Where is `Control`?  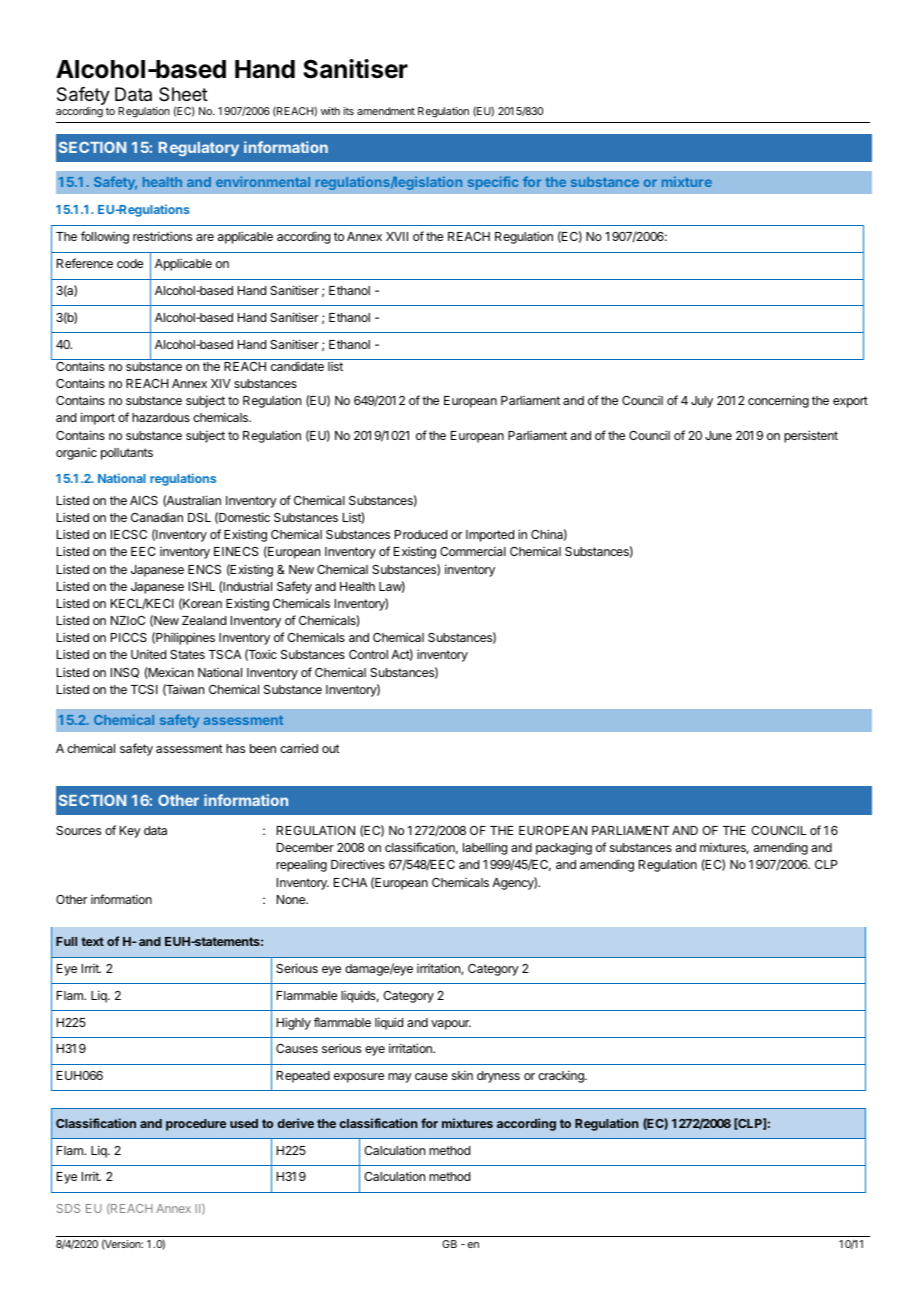 Control is located at coordinates (368, 654).
